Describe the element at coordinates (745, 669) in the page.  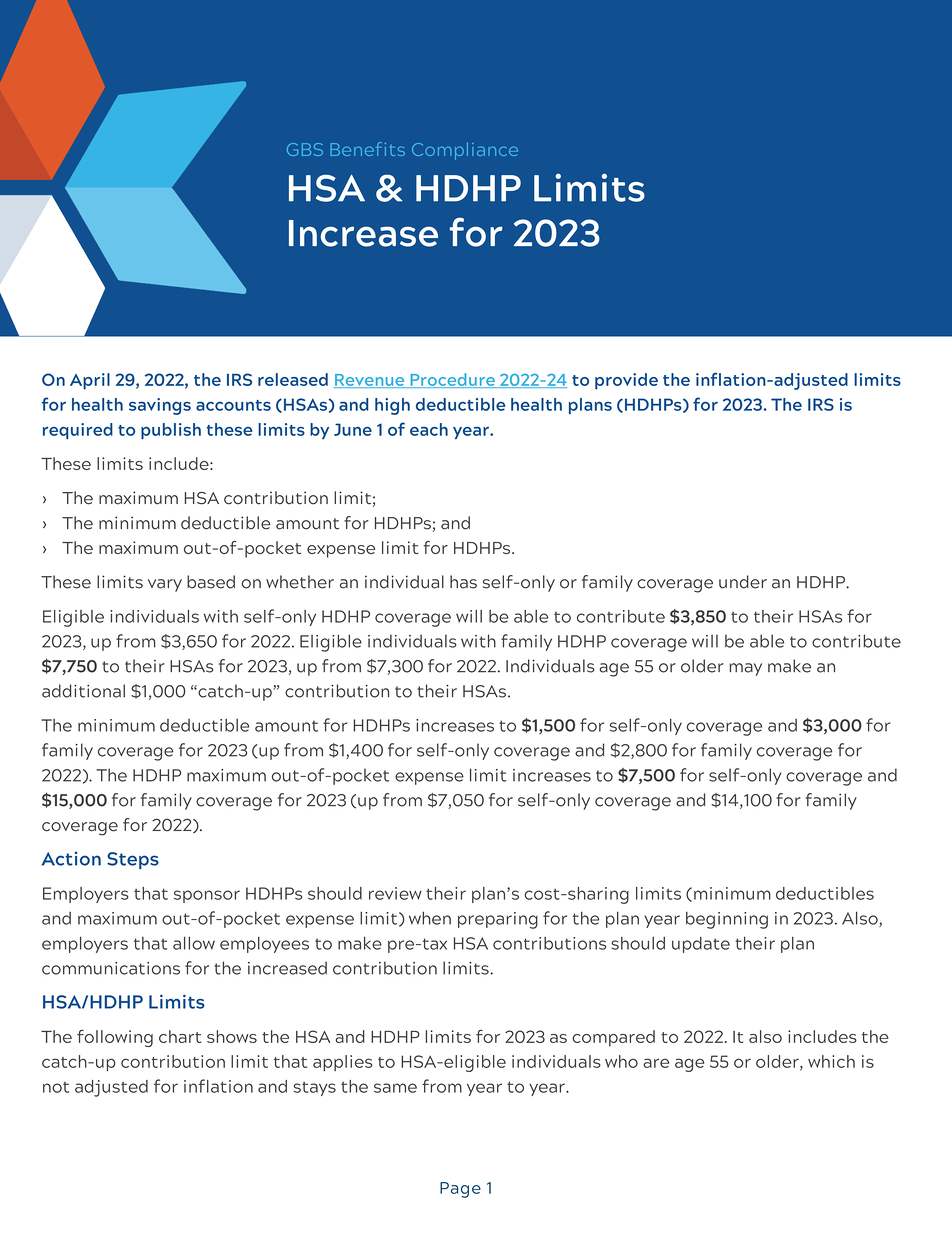
I see `may` at that location.
